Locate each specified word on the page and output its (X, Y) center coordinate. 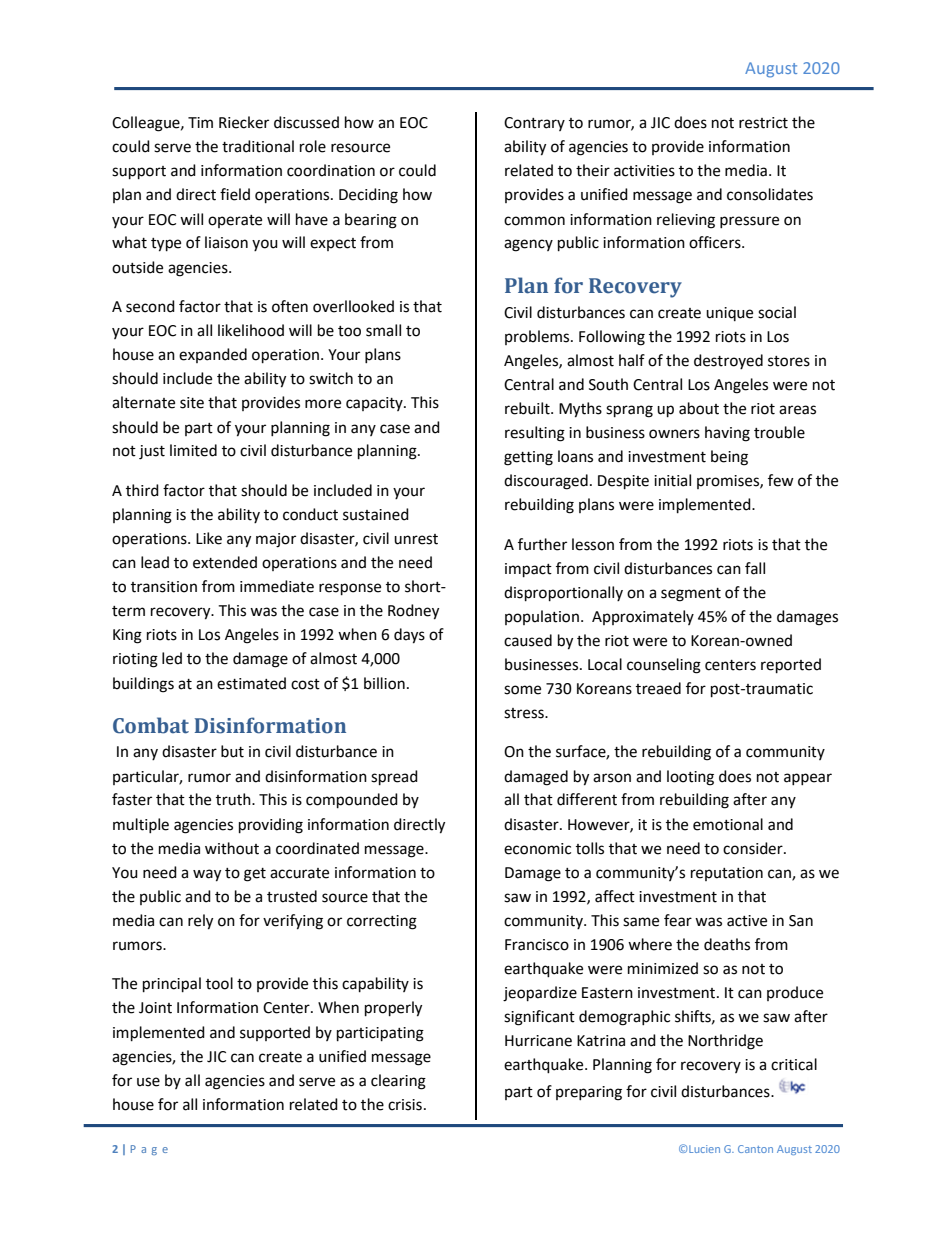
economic (537, 849)
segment (691, 595)
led (172, 658)
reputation (727, 874)
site (192, 403)
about (699, 408)
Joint (155, 1008)
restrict (763, 123)
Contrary (534, 124)
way (207, 875)
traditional (258, 146)
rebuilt (528, 408)
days (409, 636)
